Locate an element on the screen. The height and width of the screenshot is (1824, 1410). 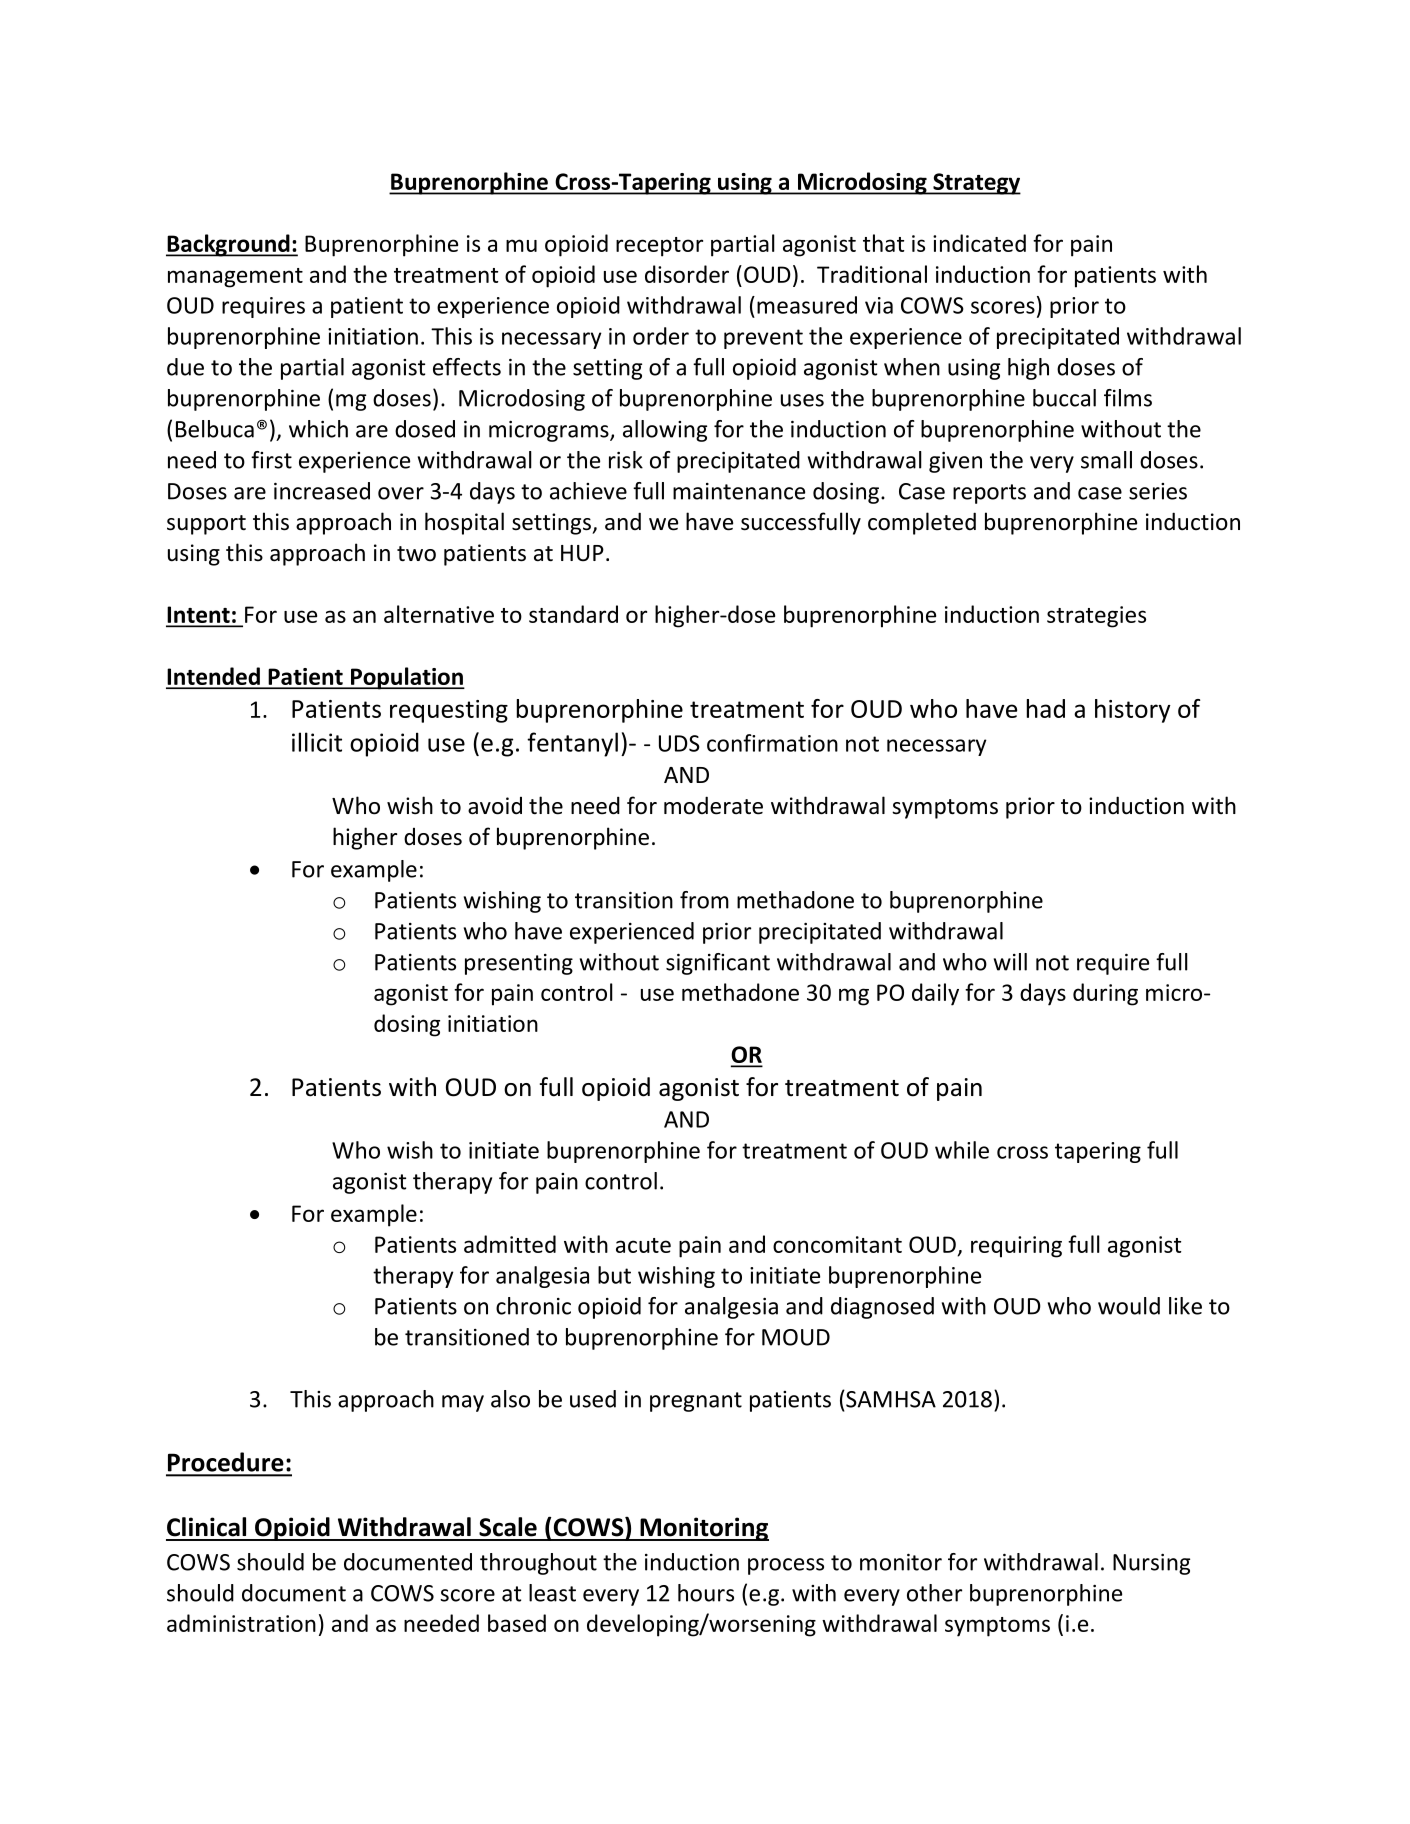
may is located at coordinates (463, 1403).
